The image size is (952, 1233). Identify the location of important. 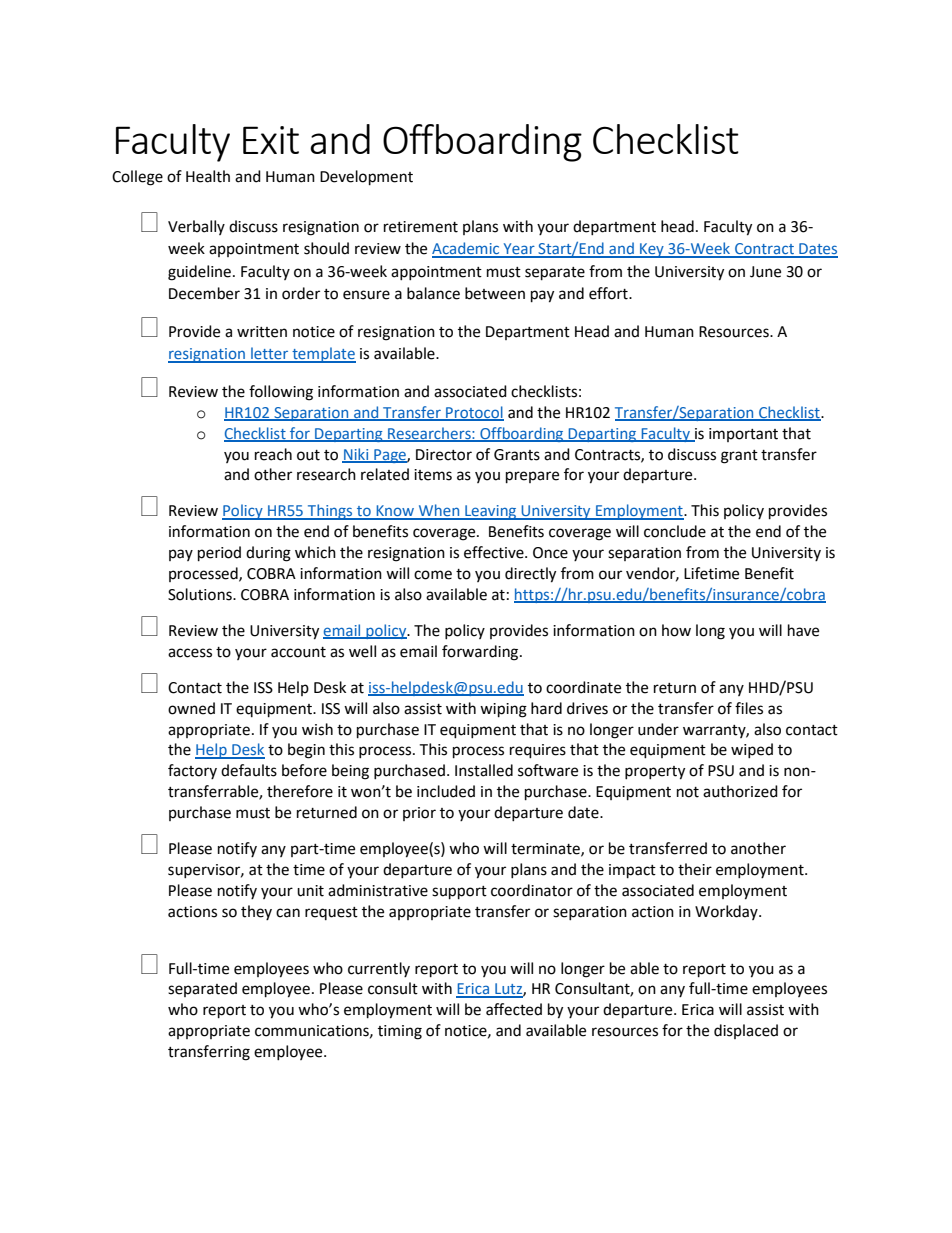
(743, 435).
